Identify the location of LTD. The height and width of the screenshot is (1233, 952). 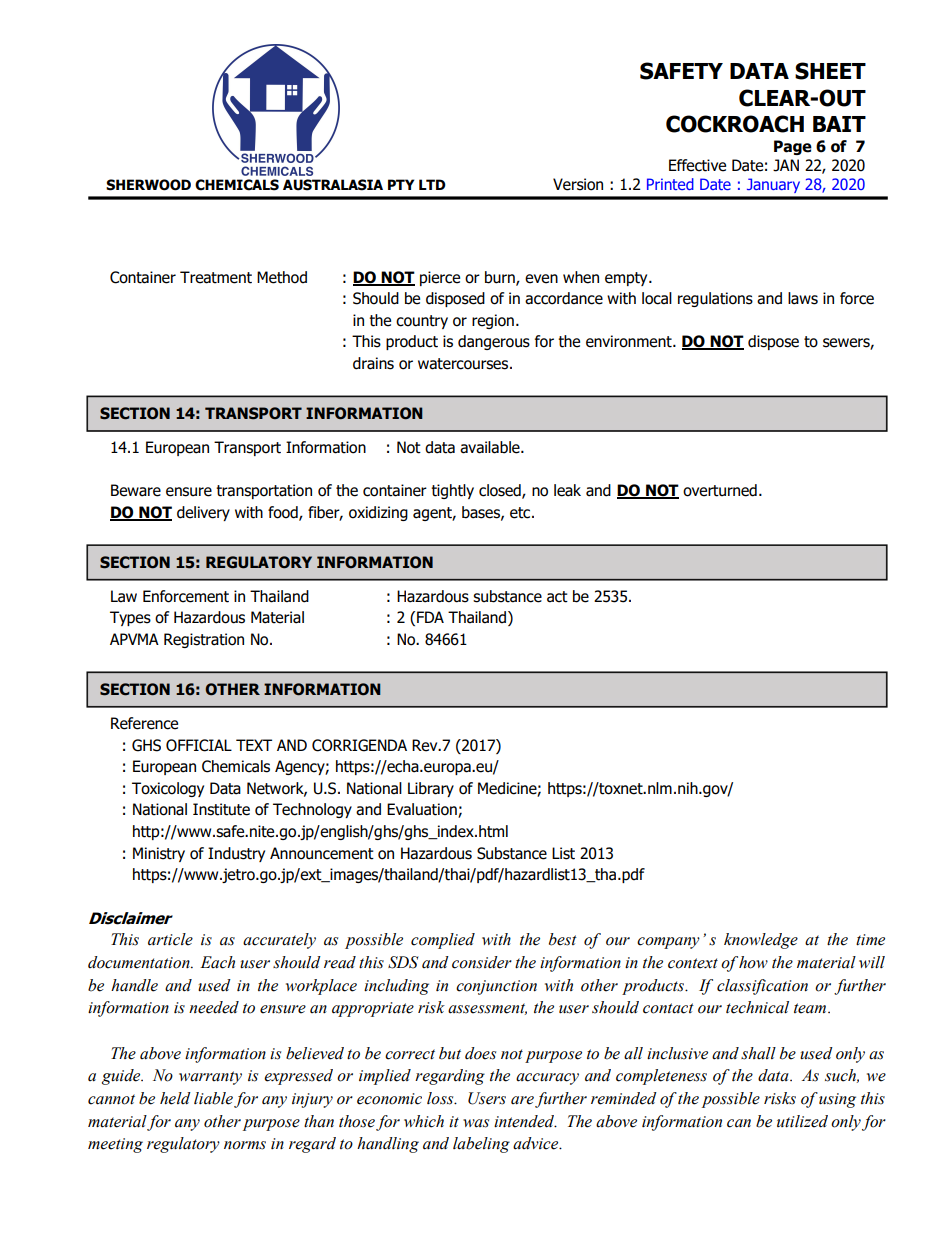
(432, 184).
